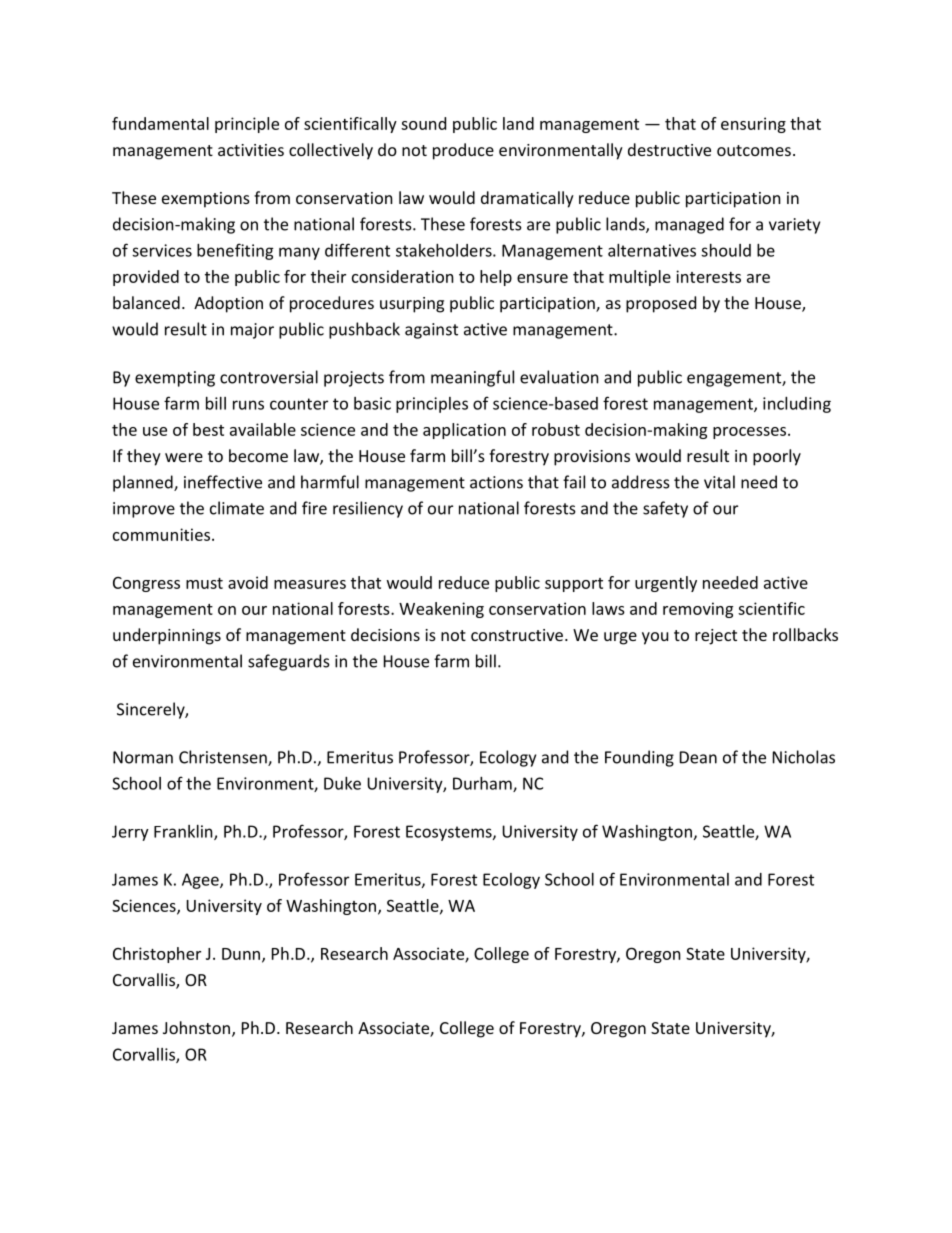 The width and height of the image is (952, 1233). What do you see at coordinates (223, 482) in the image?
I see `ineffective` at bounding box center [223, 482].
